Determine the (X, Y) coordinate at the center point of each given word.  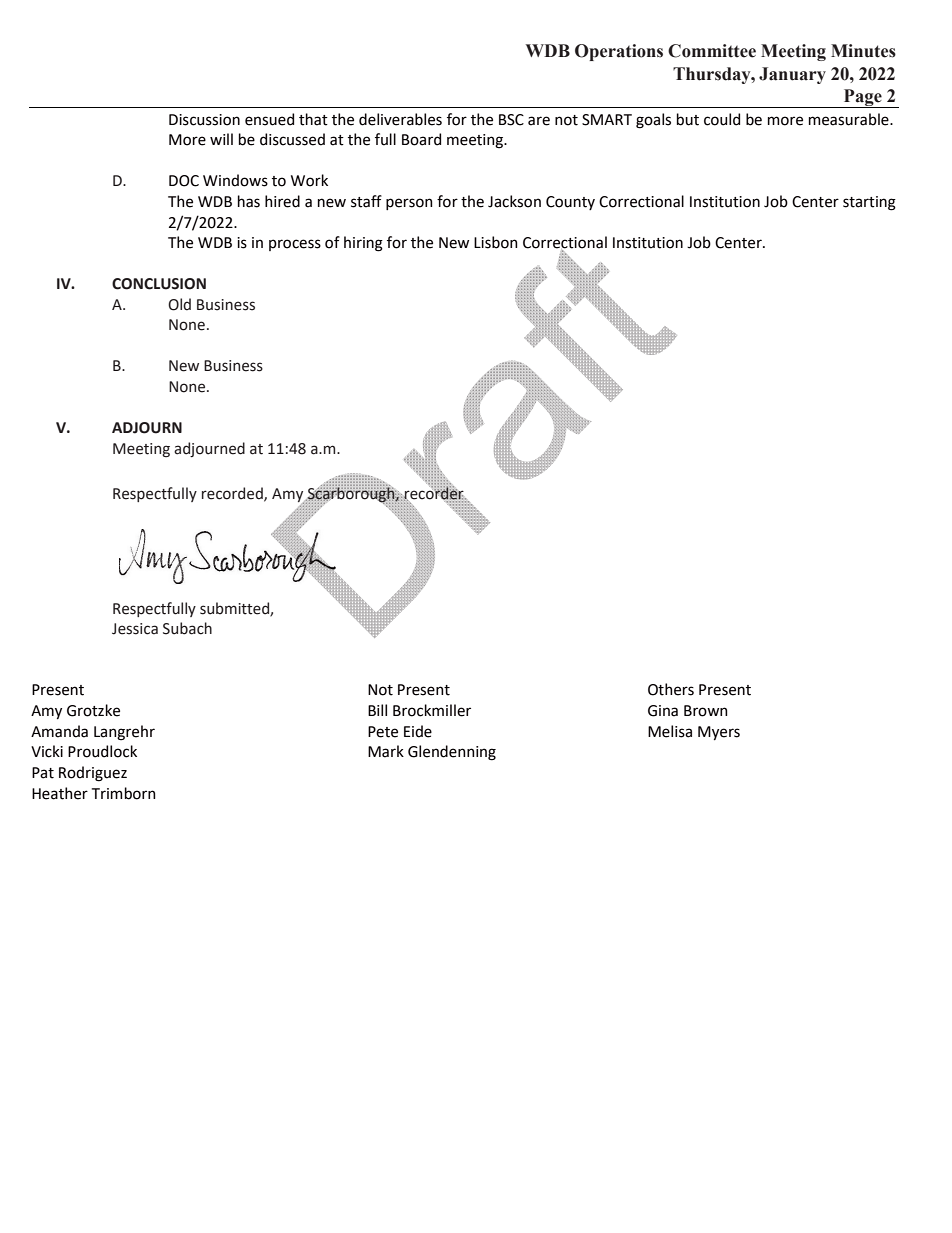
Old (179, 304)
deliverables (400, 119)
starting (869, 203)
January (792, 75)
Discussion (204, 120)
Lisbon (495, 242)
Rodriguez (93, 774)
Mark (386, 751)
